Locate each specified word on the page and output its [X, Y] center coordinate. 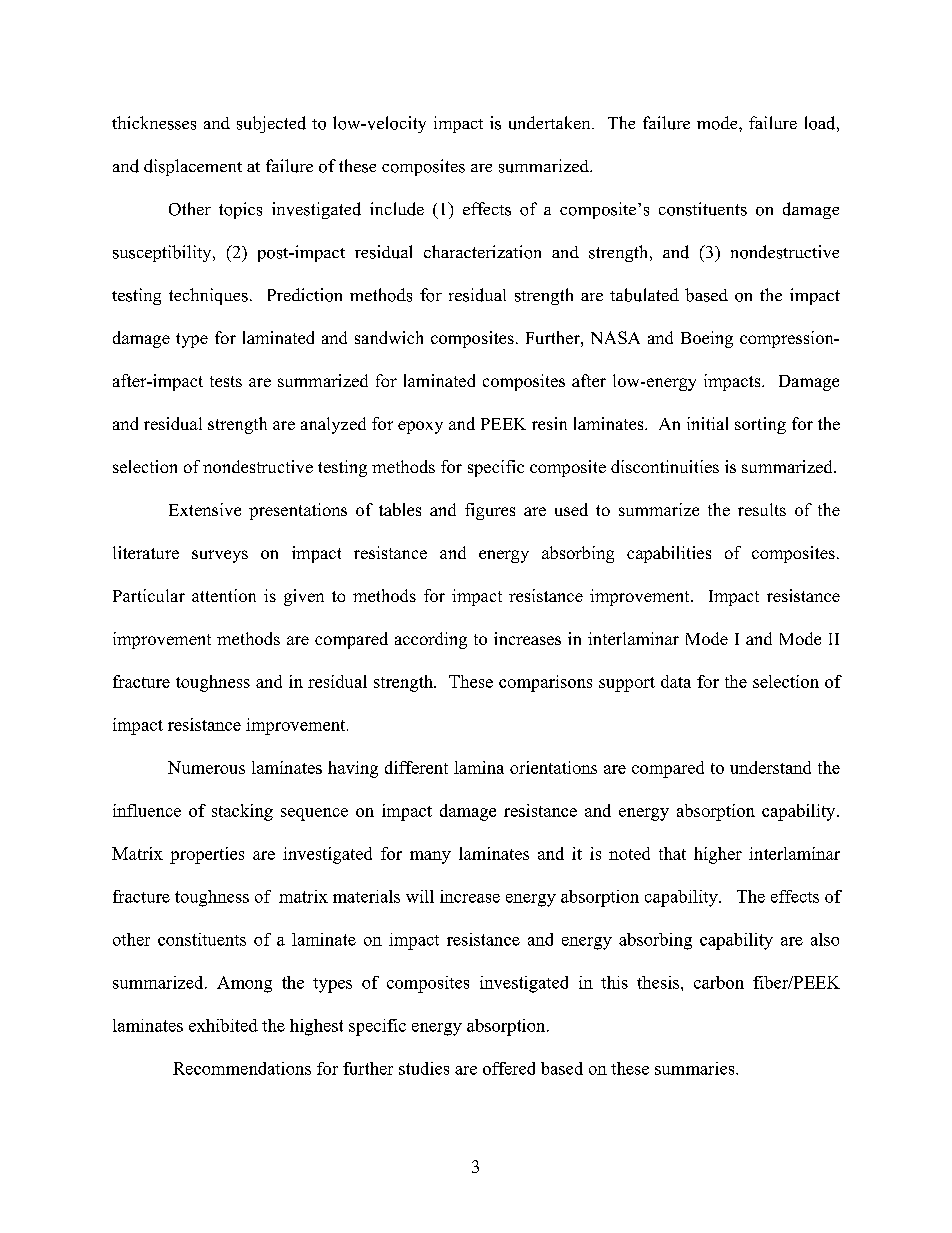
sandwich [389, 337]
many [430, 857]
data [676, 681]
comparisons [545, 683]
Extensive [205, 509]
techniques [208, 296]
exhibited [223, 1025]
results [762, 509]
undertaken [551, 123]
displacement [193, 167]
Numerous [206, 767]
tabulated [644, 295]
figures [490, 511]
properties [207, 855]
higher [718, 855]
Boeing [707, 339]
